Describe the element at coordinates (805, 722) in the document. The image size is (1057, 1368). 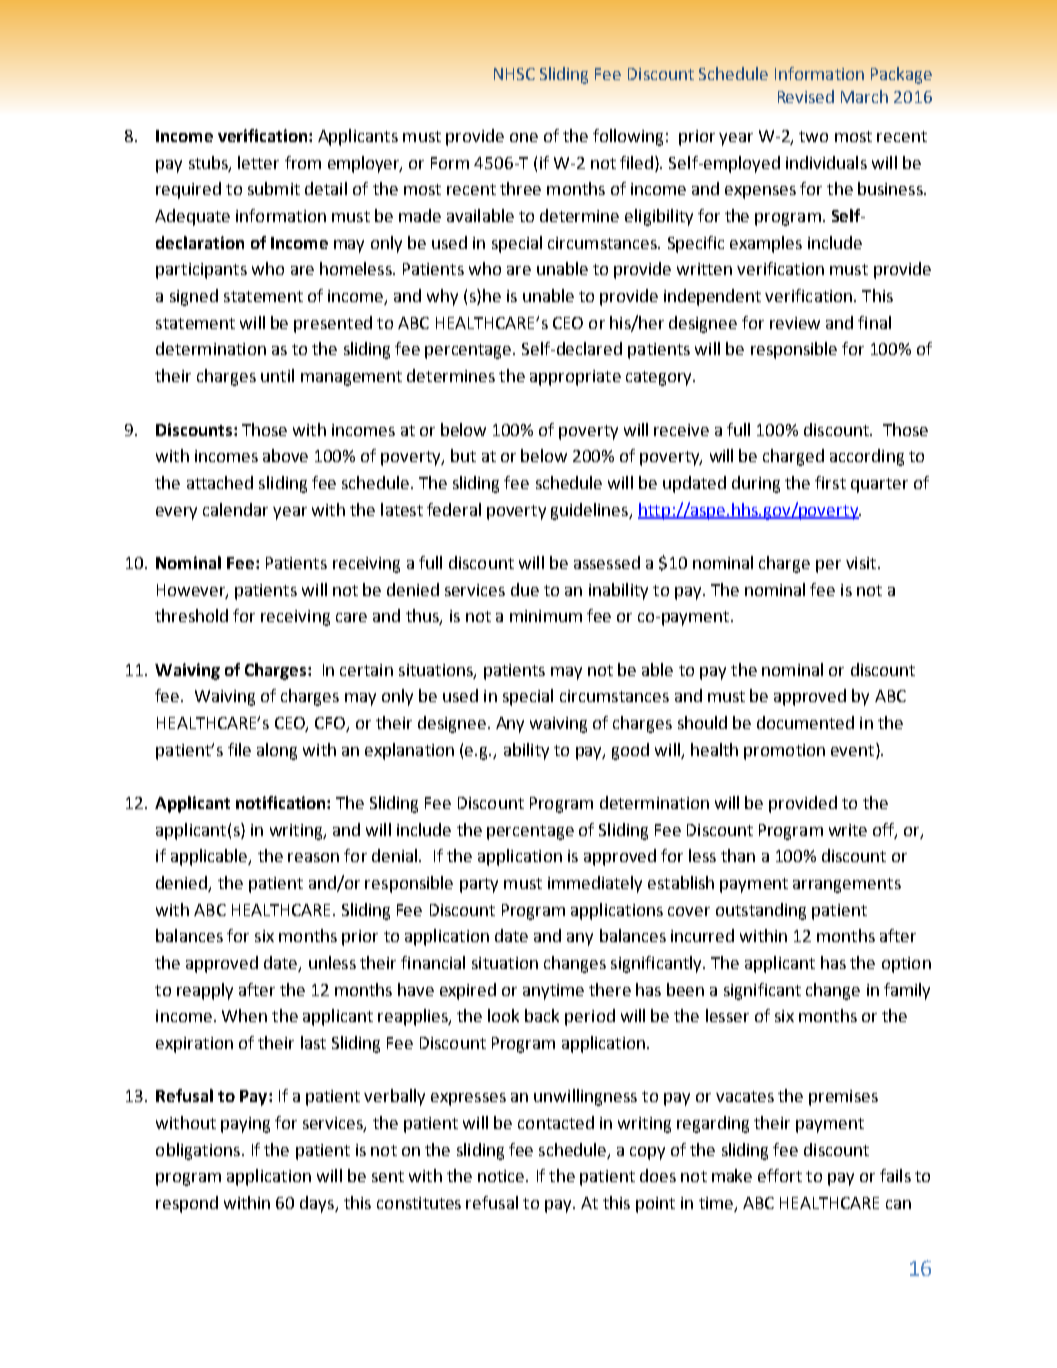
I see `documented` at that location.
